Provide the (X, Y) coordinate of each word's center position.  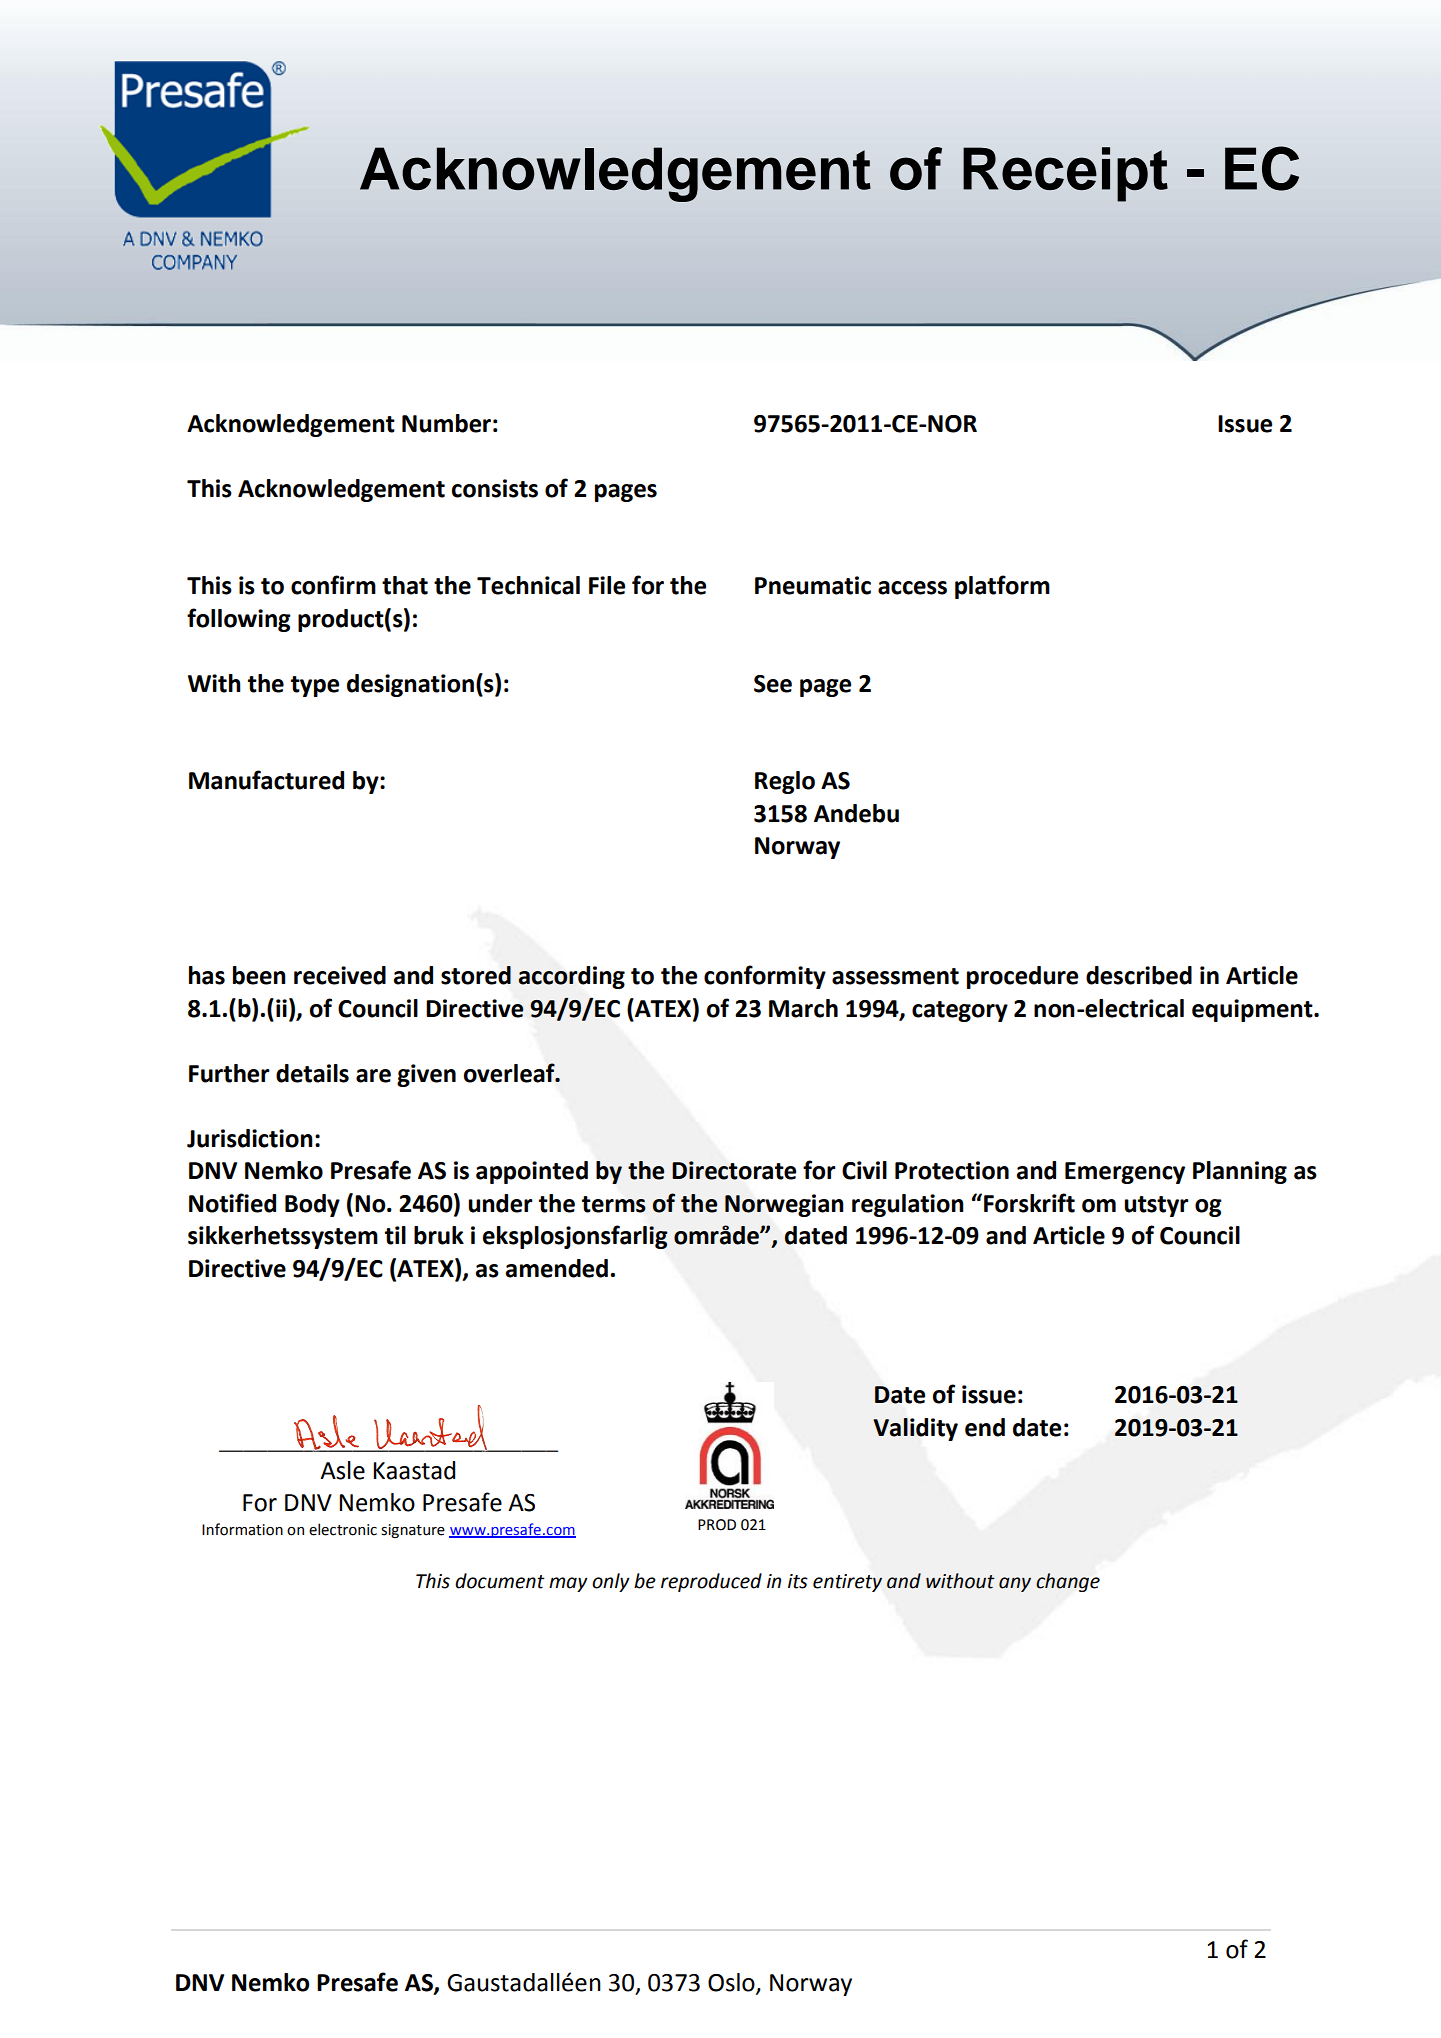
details (312, 1073)
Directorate (734, 1170)
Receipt (1065, 174)
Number (446, 423)
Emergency (1125, 1173)
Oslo (732, 1983)
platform (1002, 587)
